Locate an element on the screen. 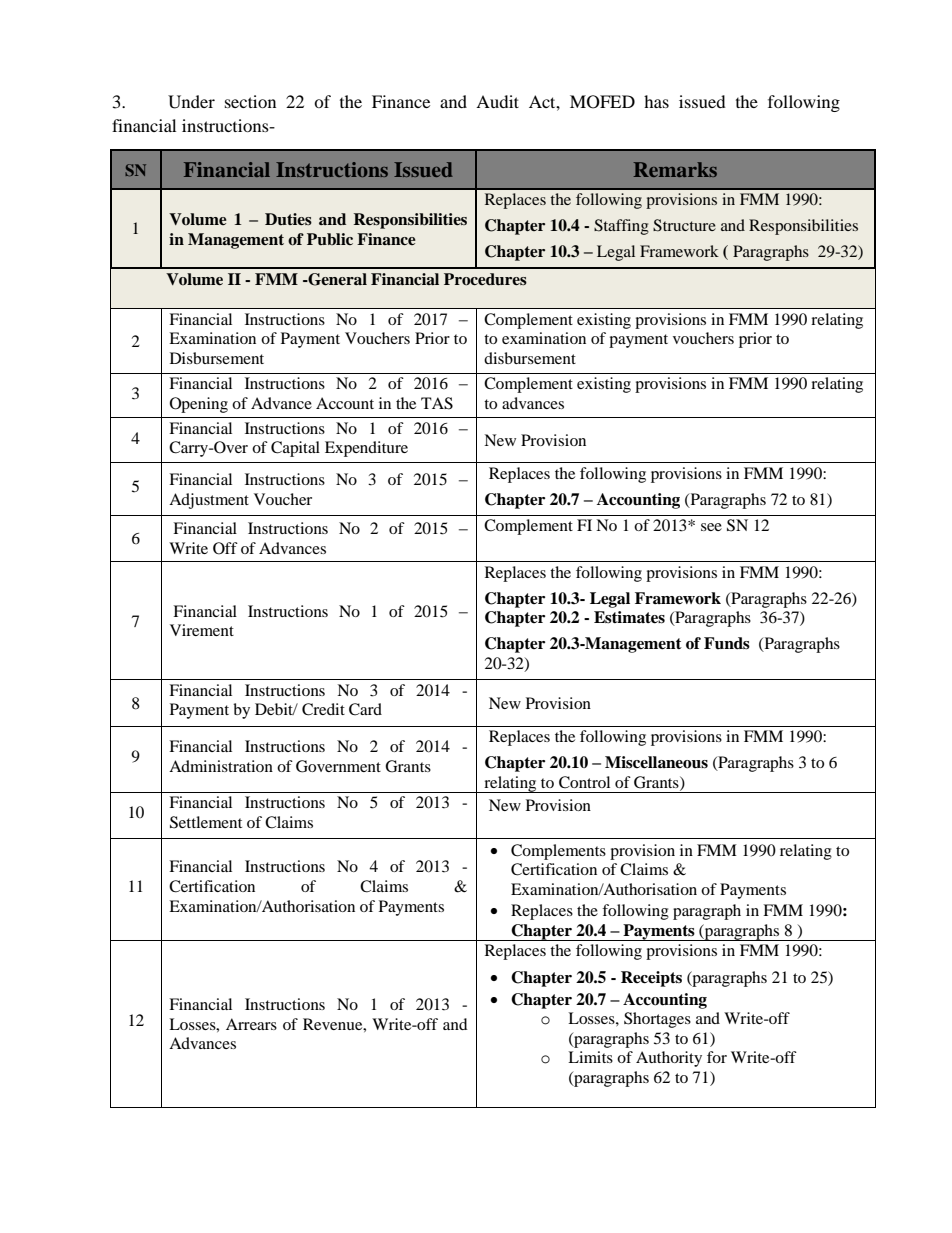 This screenshot has height=1233, width=952. Adjustment is located at coordinates (209, 501).
